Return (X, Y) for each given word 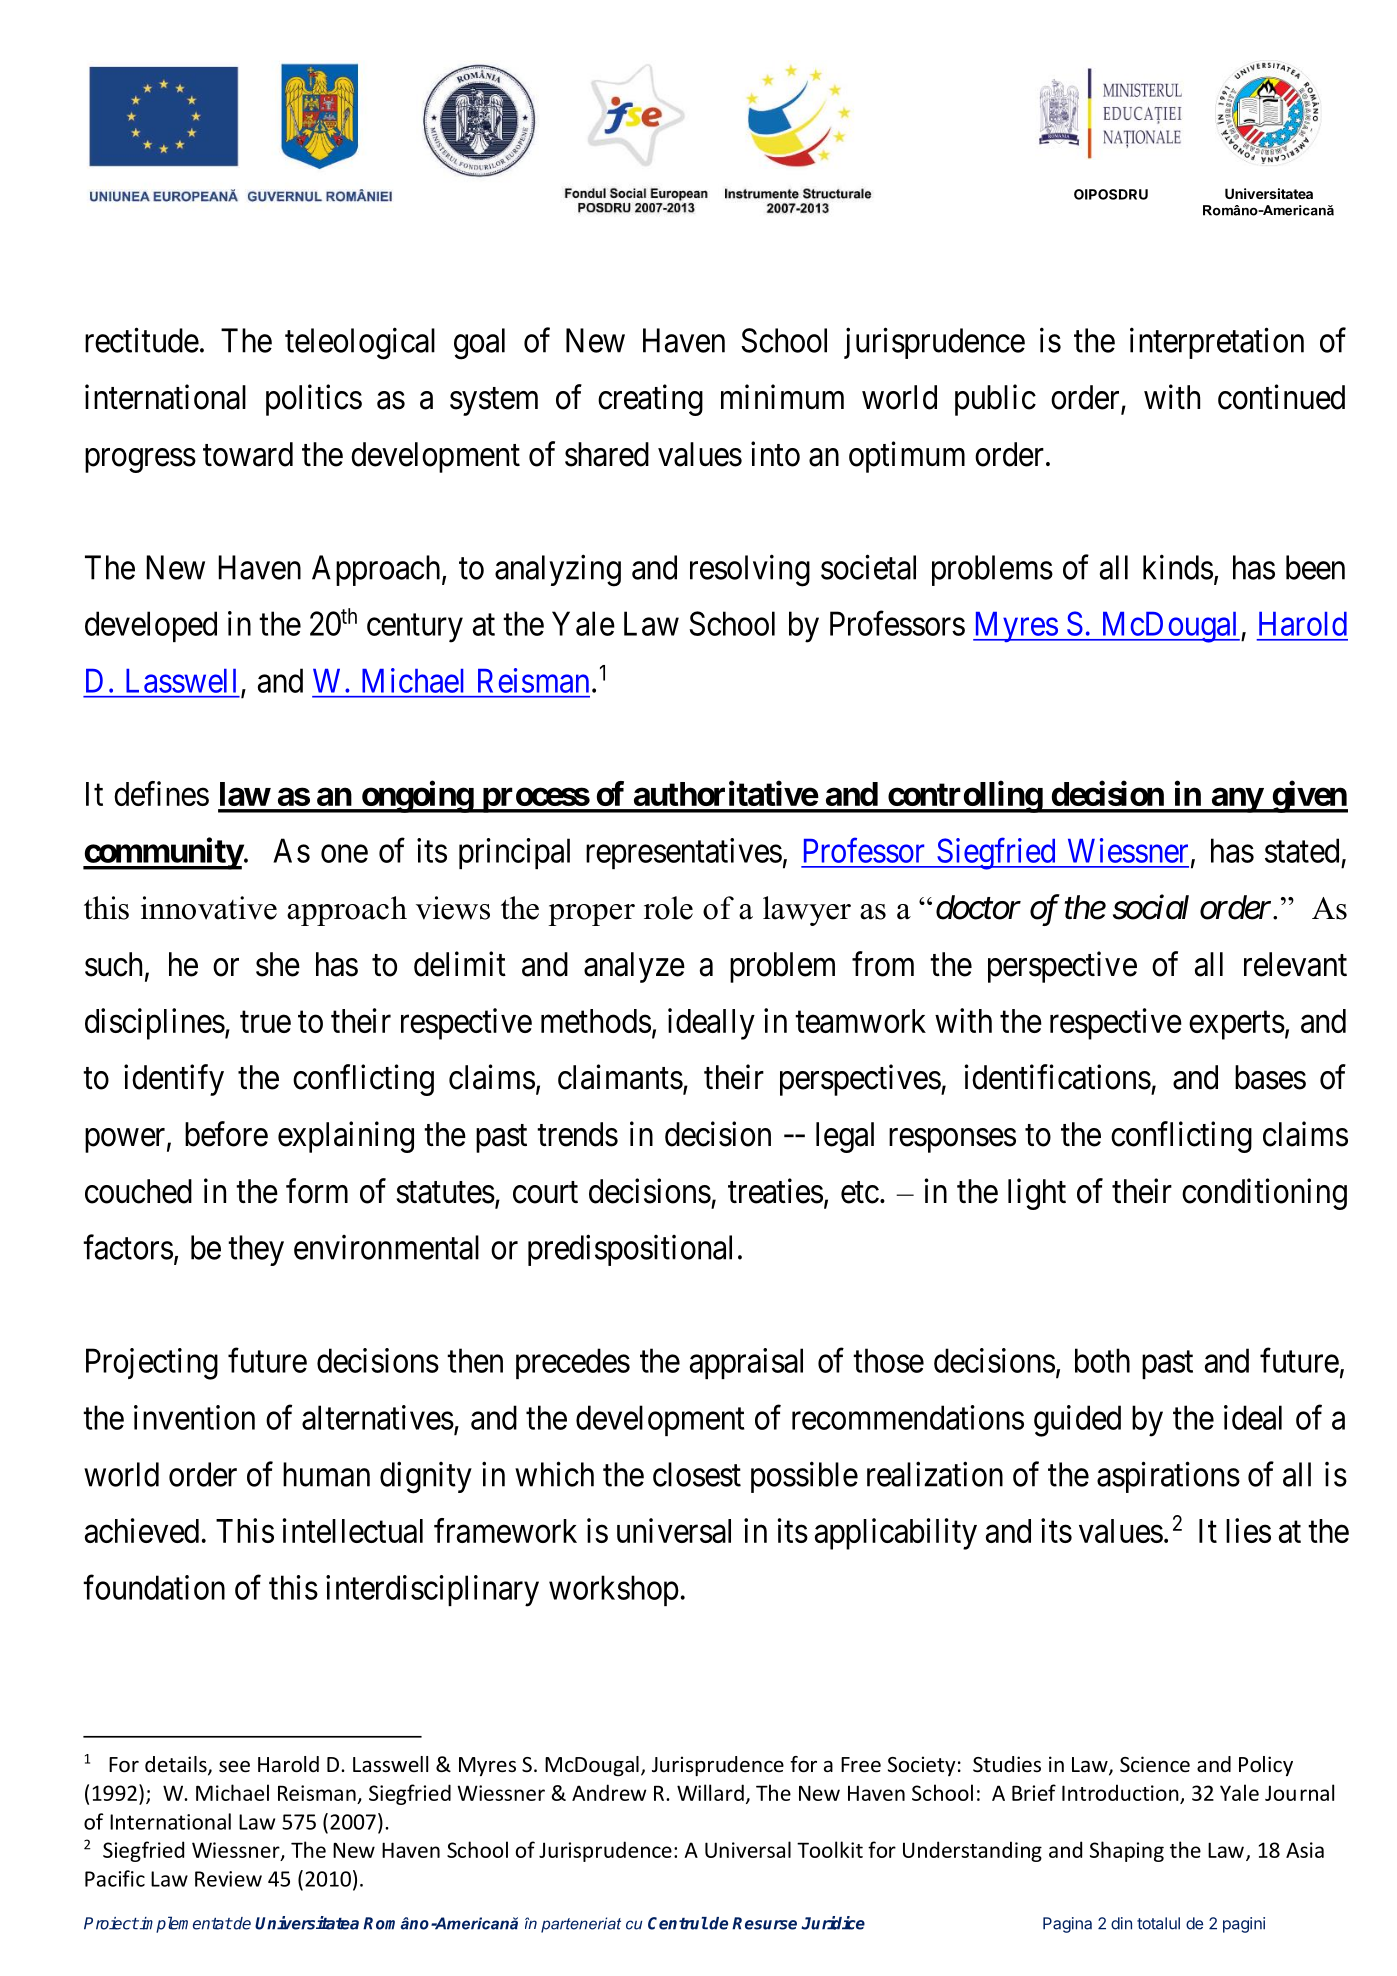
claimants (620, 1077)
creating (650, 400)
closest (697, 1474)
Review (228, 1879)
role (668, 908)
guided (1077, 1421)
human (326, 1474)
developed (151, 626)
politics (314, 400)
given (1309, 797)
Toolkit (830, 1849)
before (226, 1134)
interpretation (1217, 343)
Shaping (1127, 1851)
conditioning (1264, 1194)
